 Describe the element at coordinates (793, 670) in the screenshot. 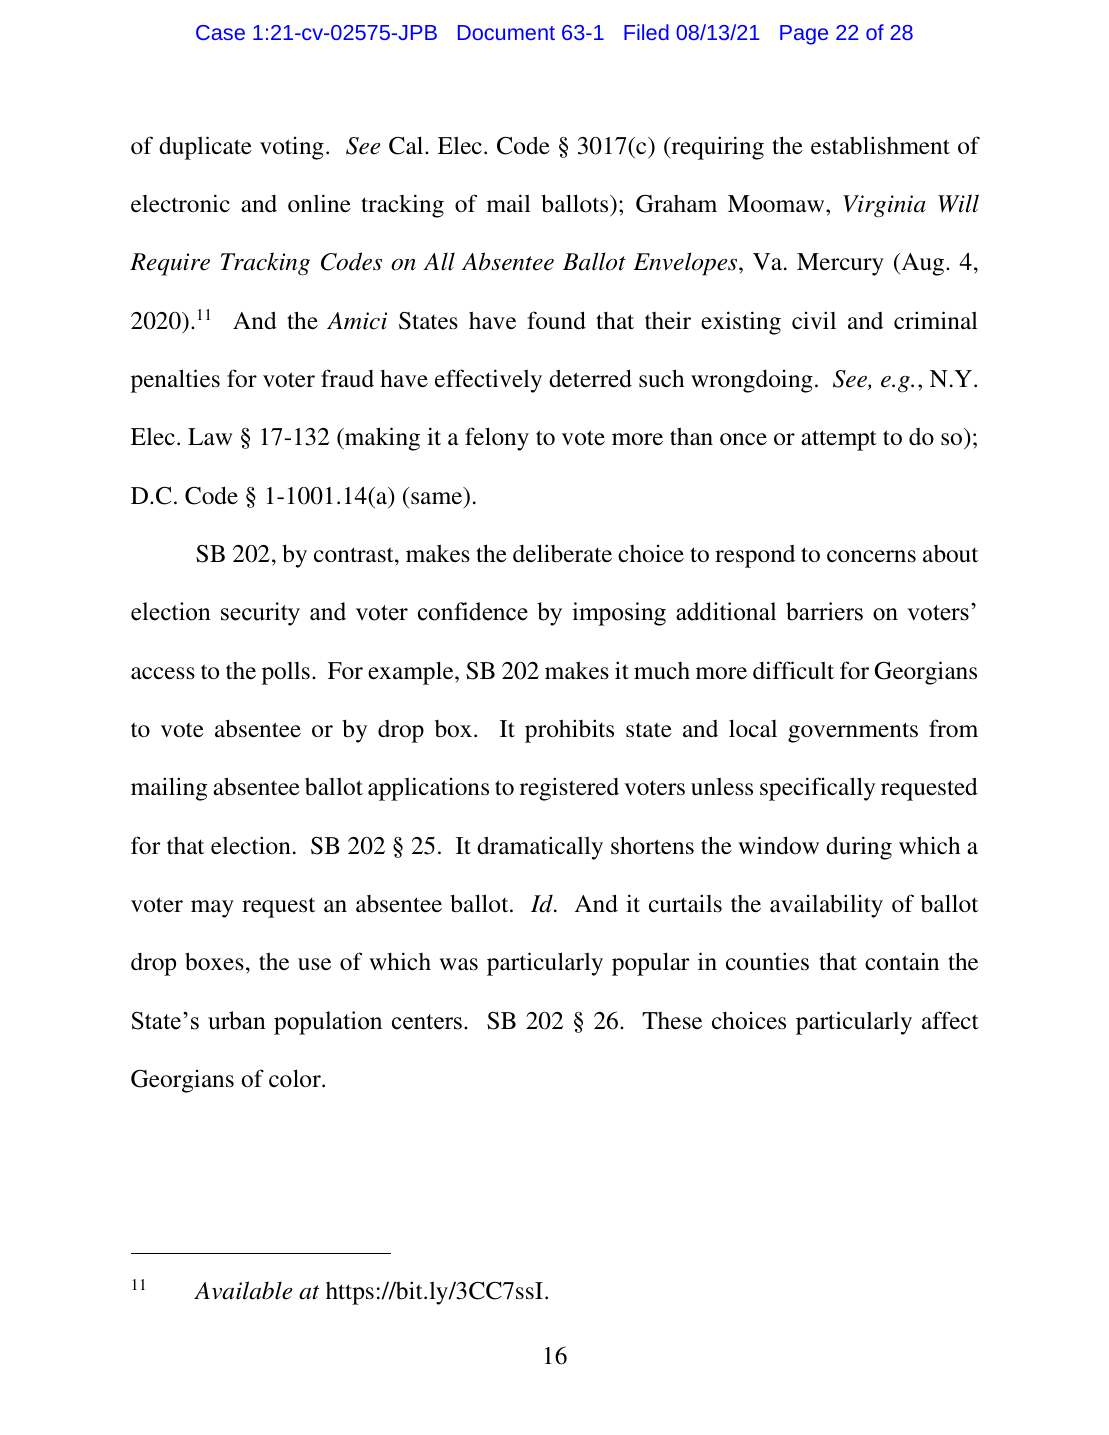

I see `difficult` at that location.
